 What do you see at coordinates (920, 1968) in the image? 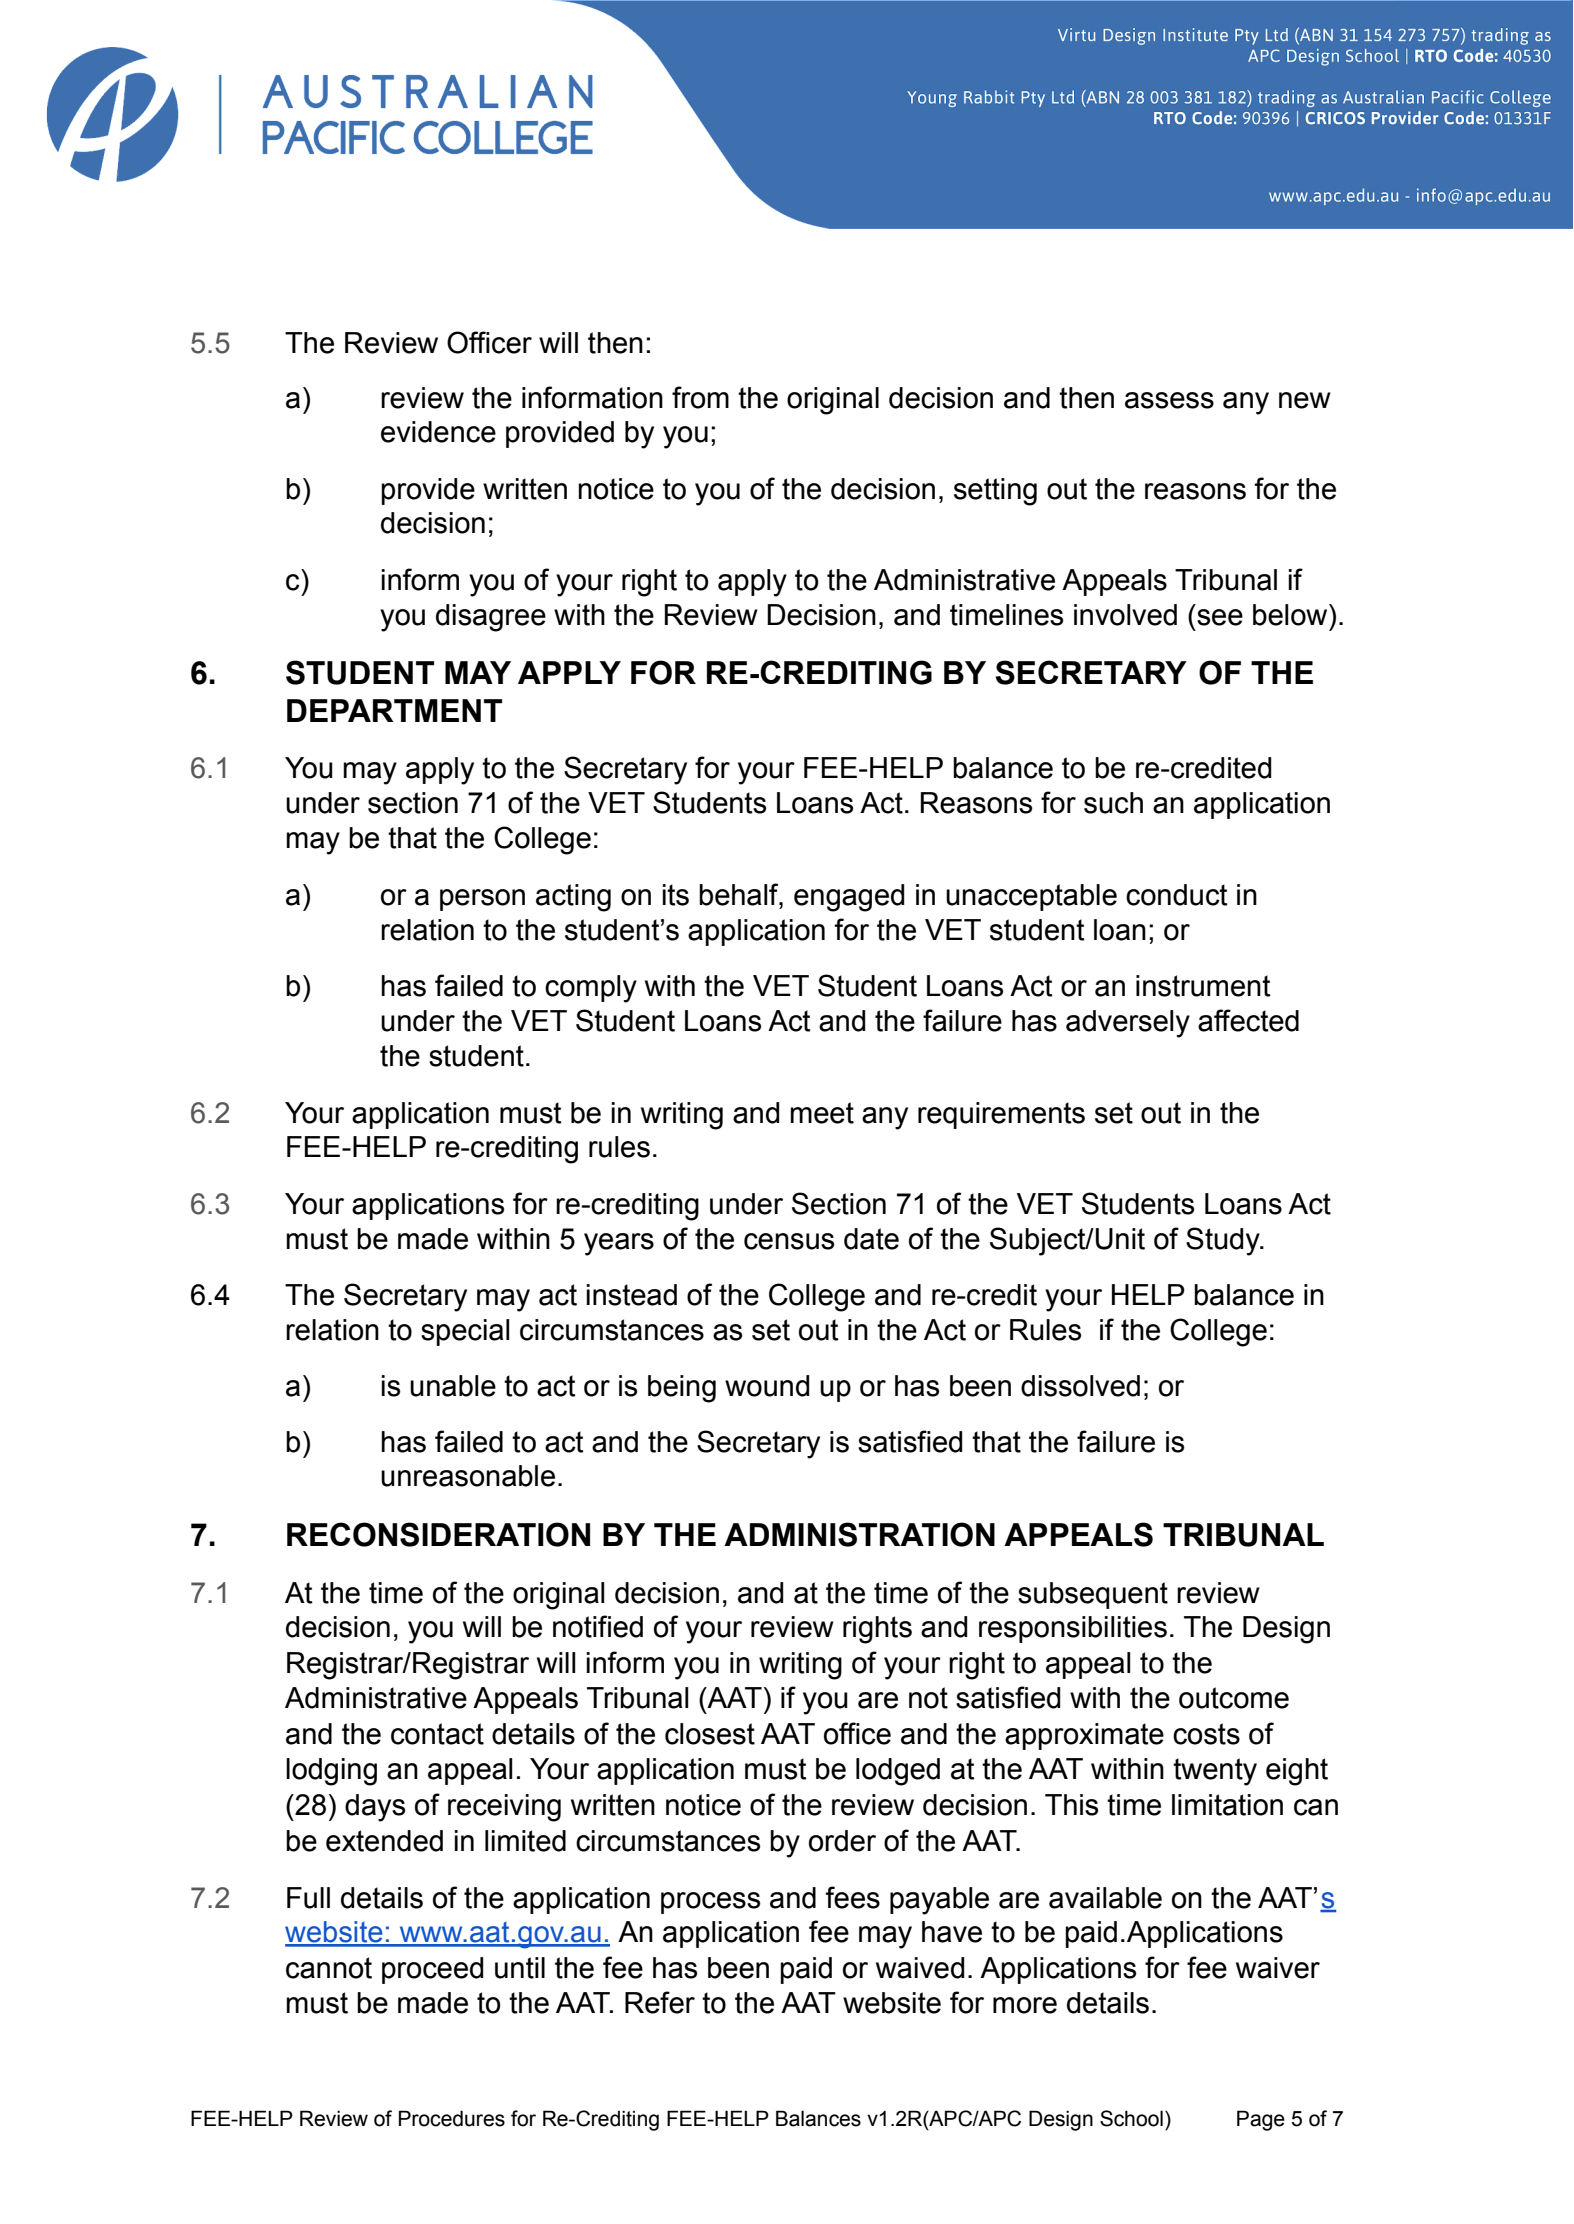
I see `waived` at bounding box center [920, 1968].
